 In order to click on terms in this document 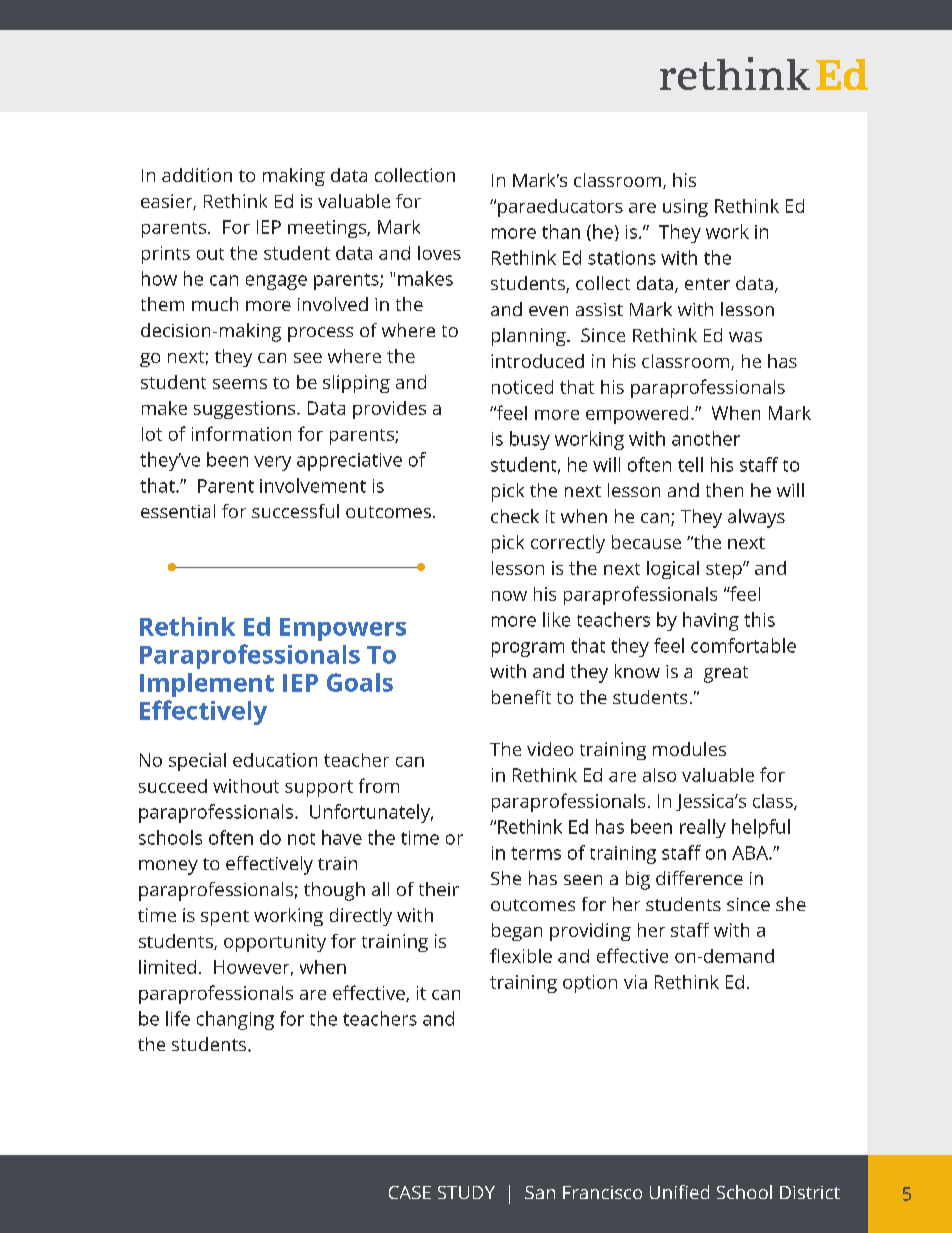, I will do `click(536, 853)`.
